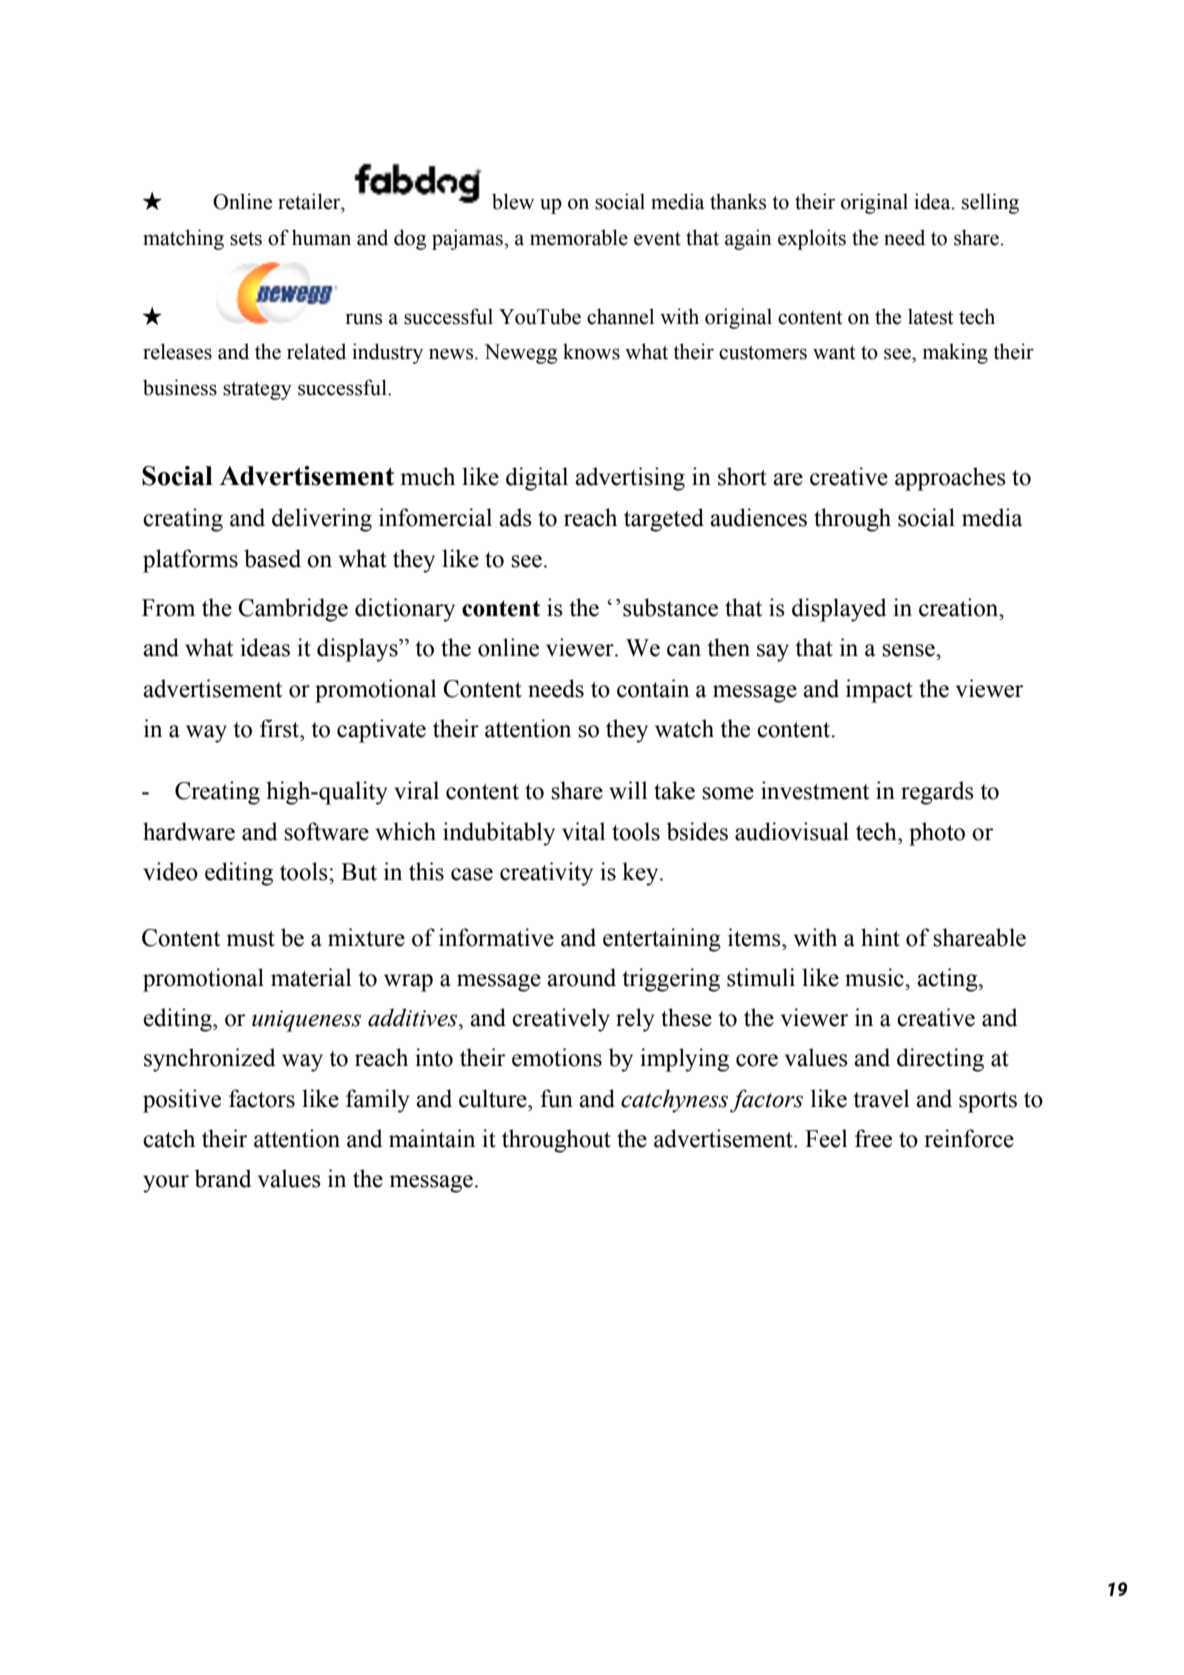  Describe the element at coordinates (579, 237) in the screenshot. I see `memorable` at that location.
